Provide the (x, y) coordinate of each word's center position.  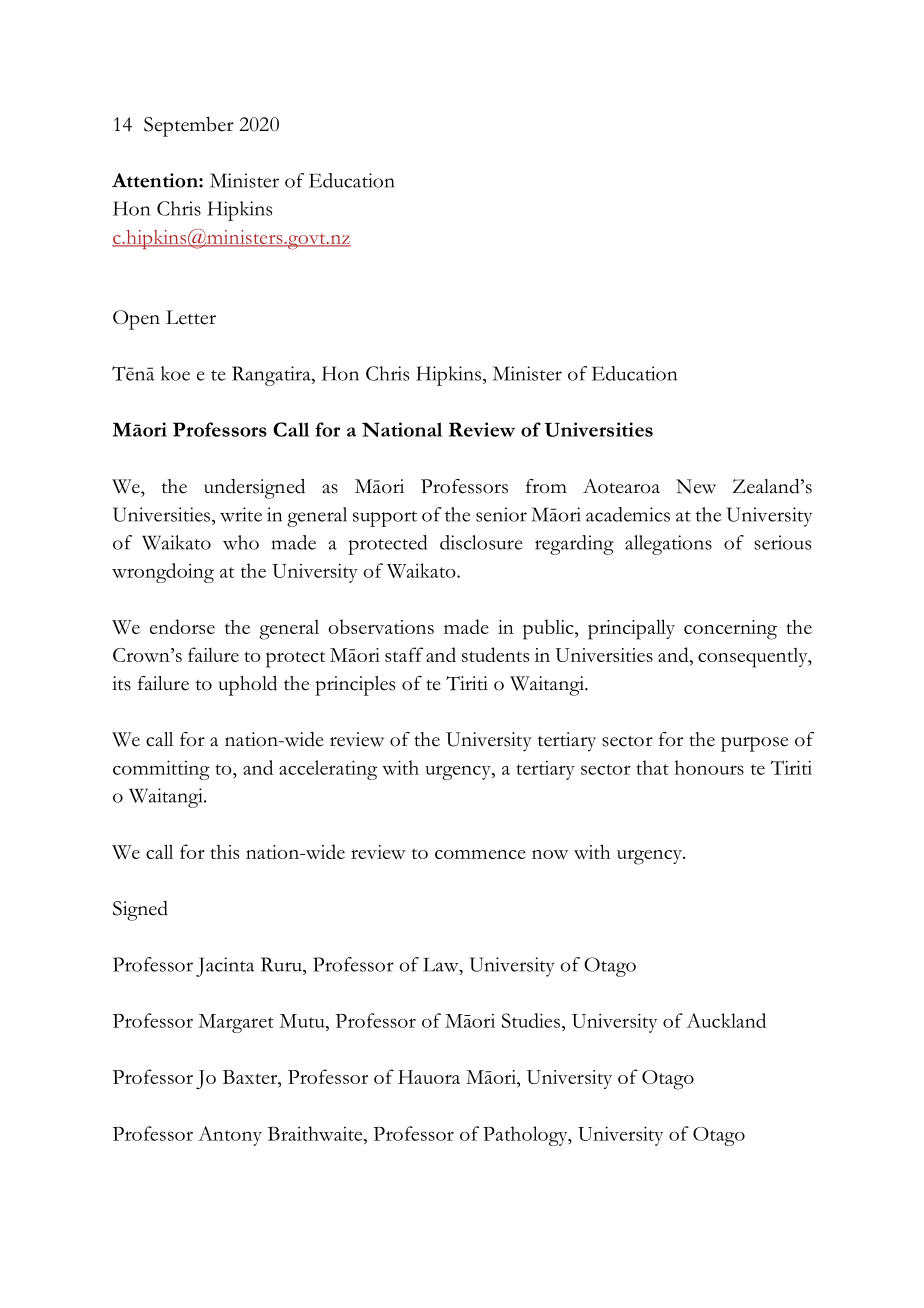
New (696, 486)
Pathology (526, 1136)
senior (501, 514)
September (189, 127)
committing (161, 770)
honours (709, 767)
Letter (191, 317)
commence (480, 854)
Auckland (726, 1020)
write (241, 514)
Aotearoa (621, 486)
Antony (230, 1136)
